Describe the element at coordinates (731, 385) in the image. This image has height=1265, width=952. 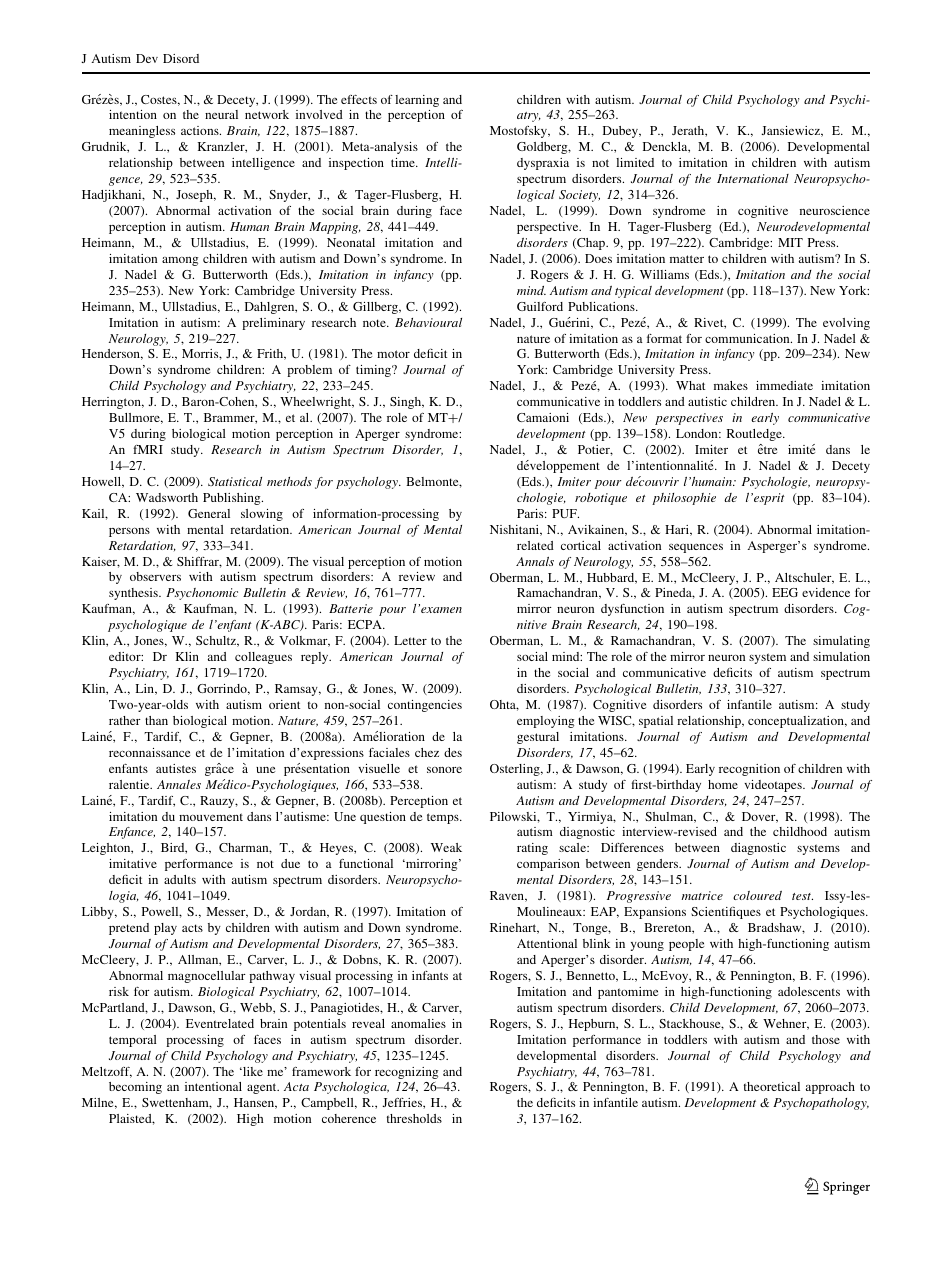
I see `makes` at that location.
